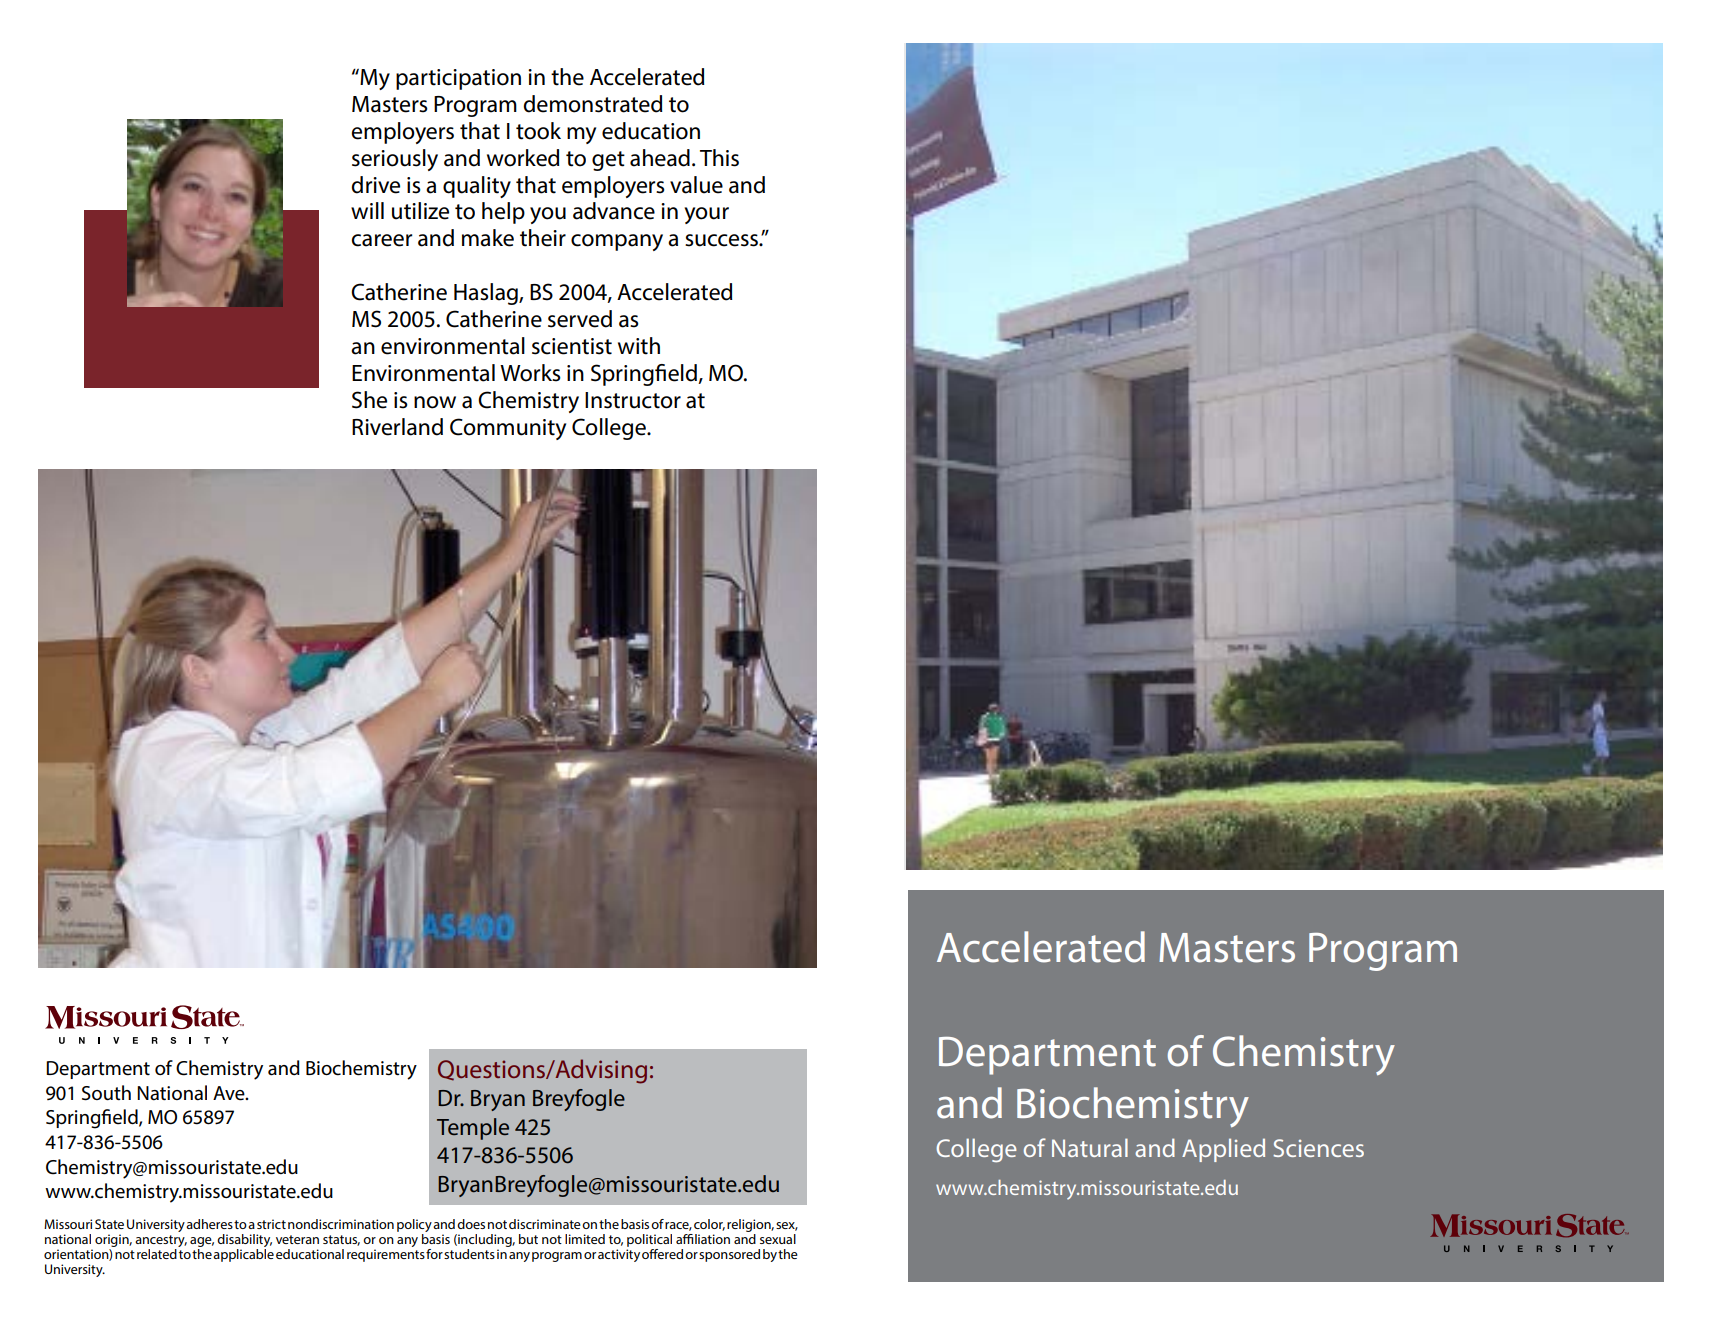 The image size is (1710, 1321). I want to click on Instructor, so click(633, 400).
